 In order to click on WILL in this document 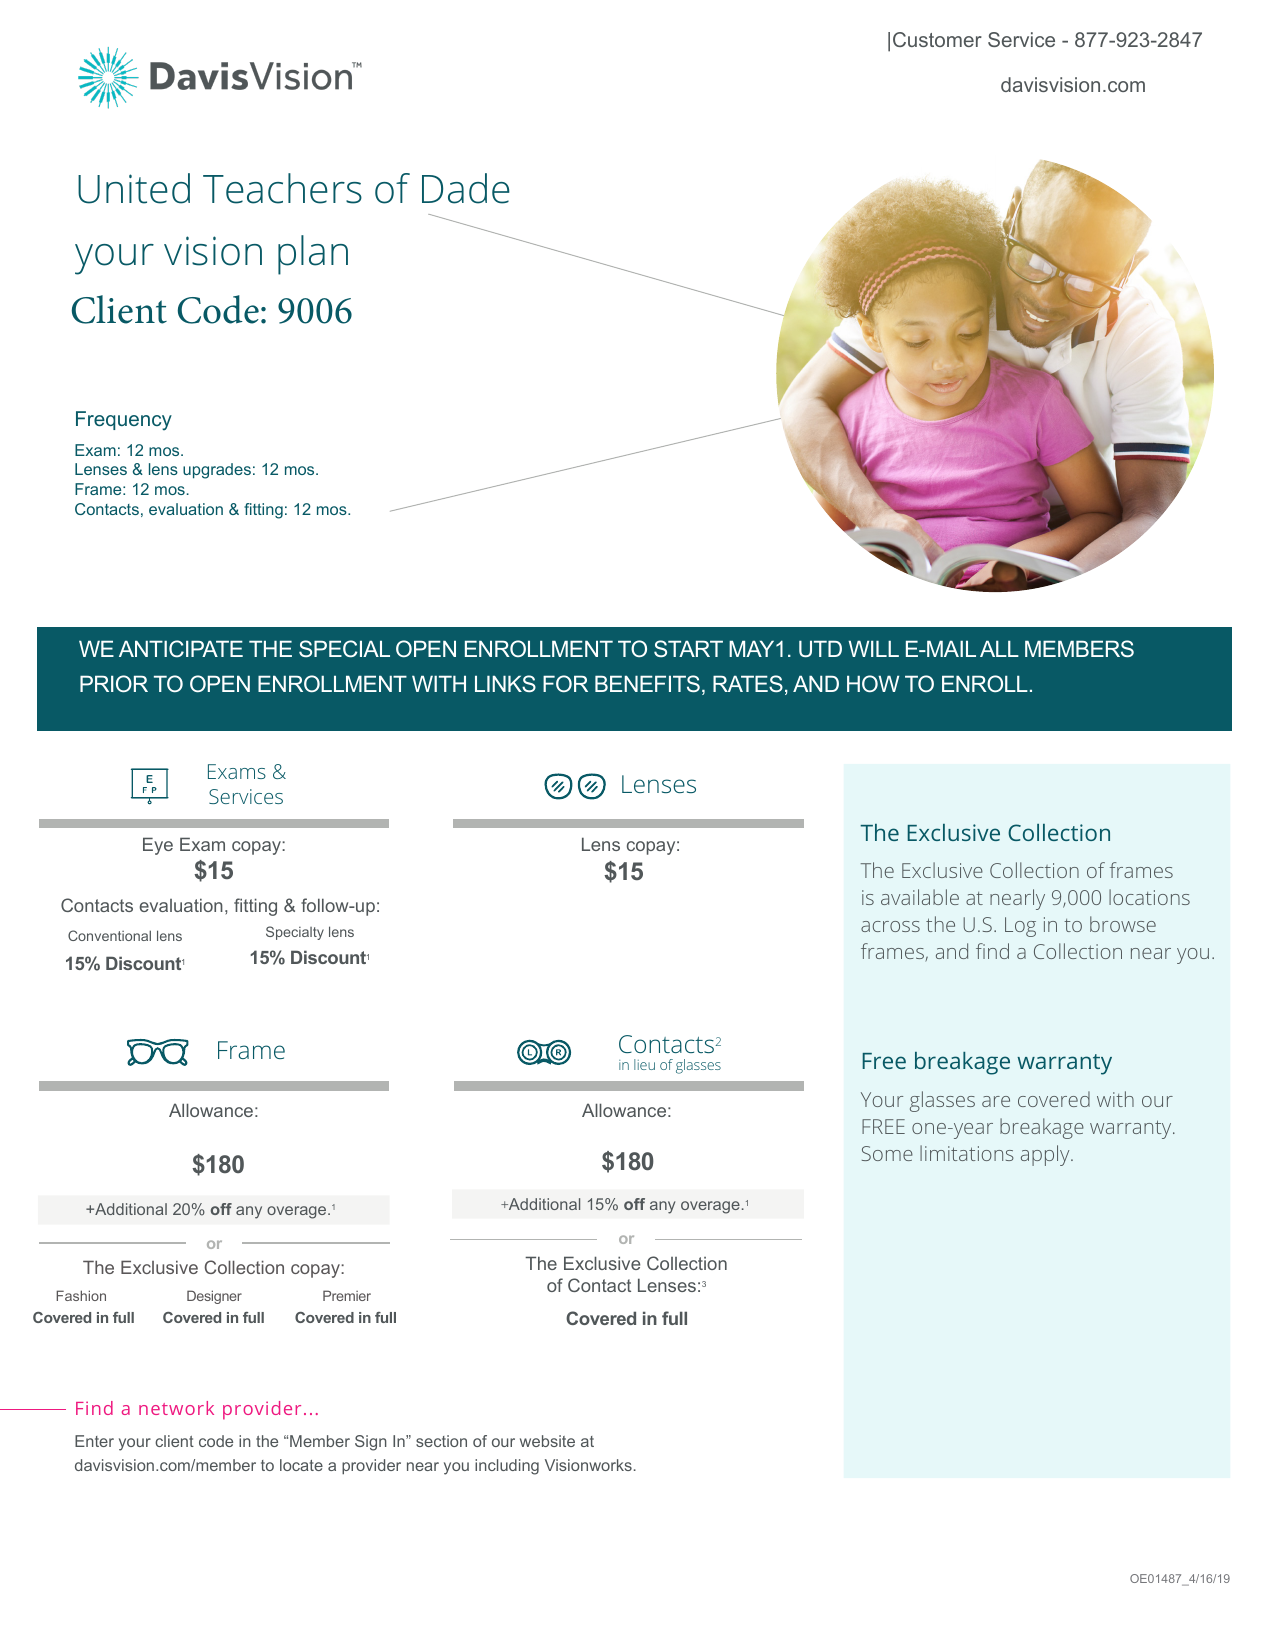, I will do `click(873, 648)`.
